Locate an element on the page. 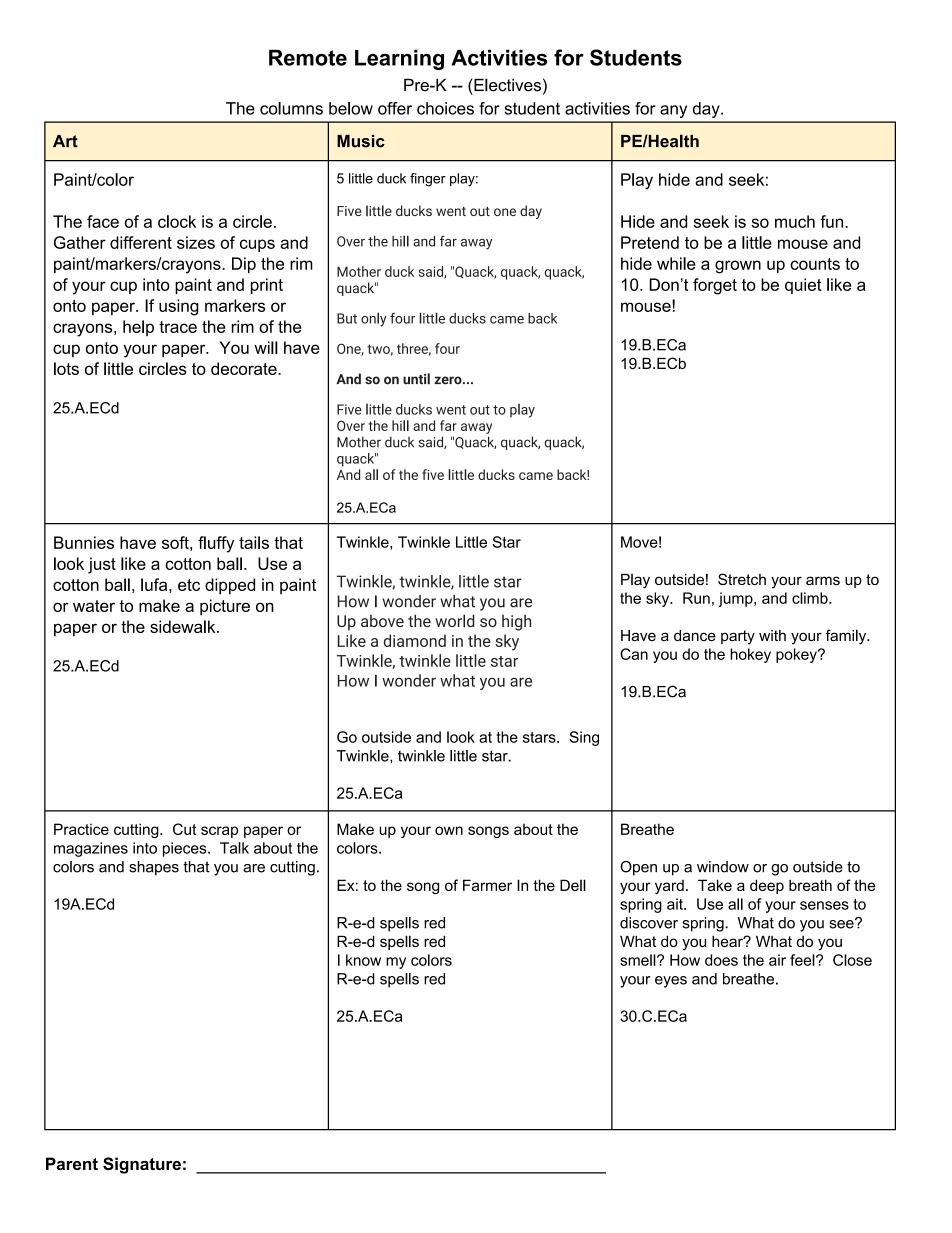 The image size is (952, 1233). choices is located at coordinates (445, 108).
